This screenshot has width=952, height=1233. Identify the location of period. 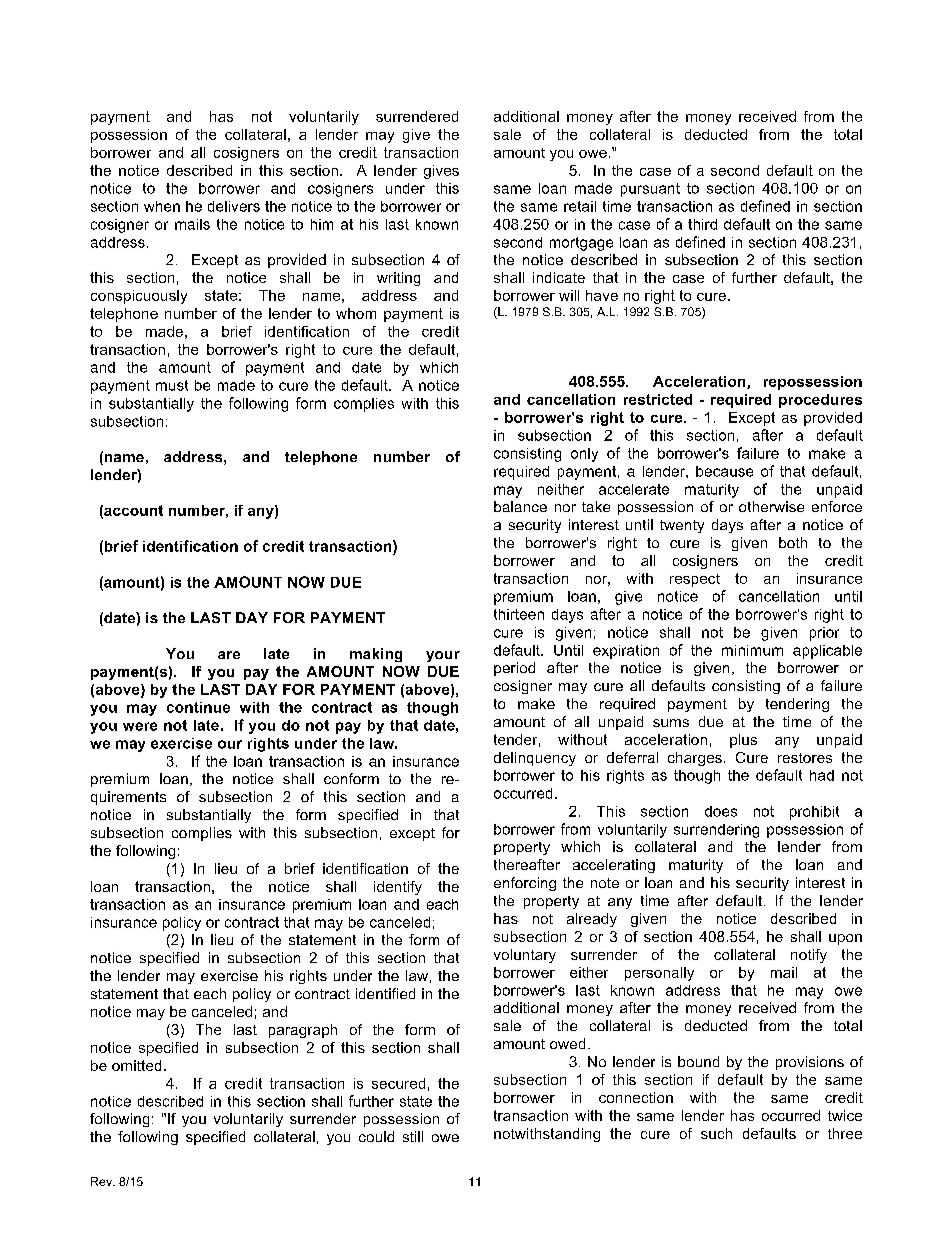
(514, 669).
